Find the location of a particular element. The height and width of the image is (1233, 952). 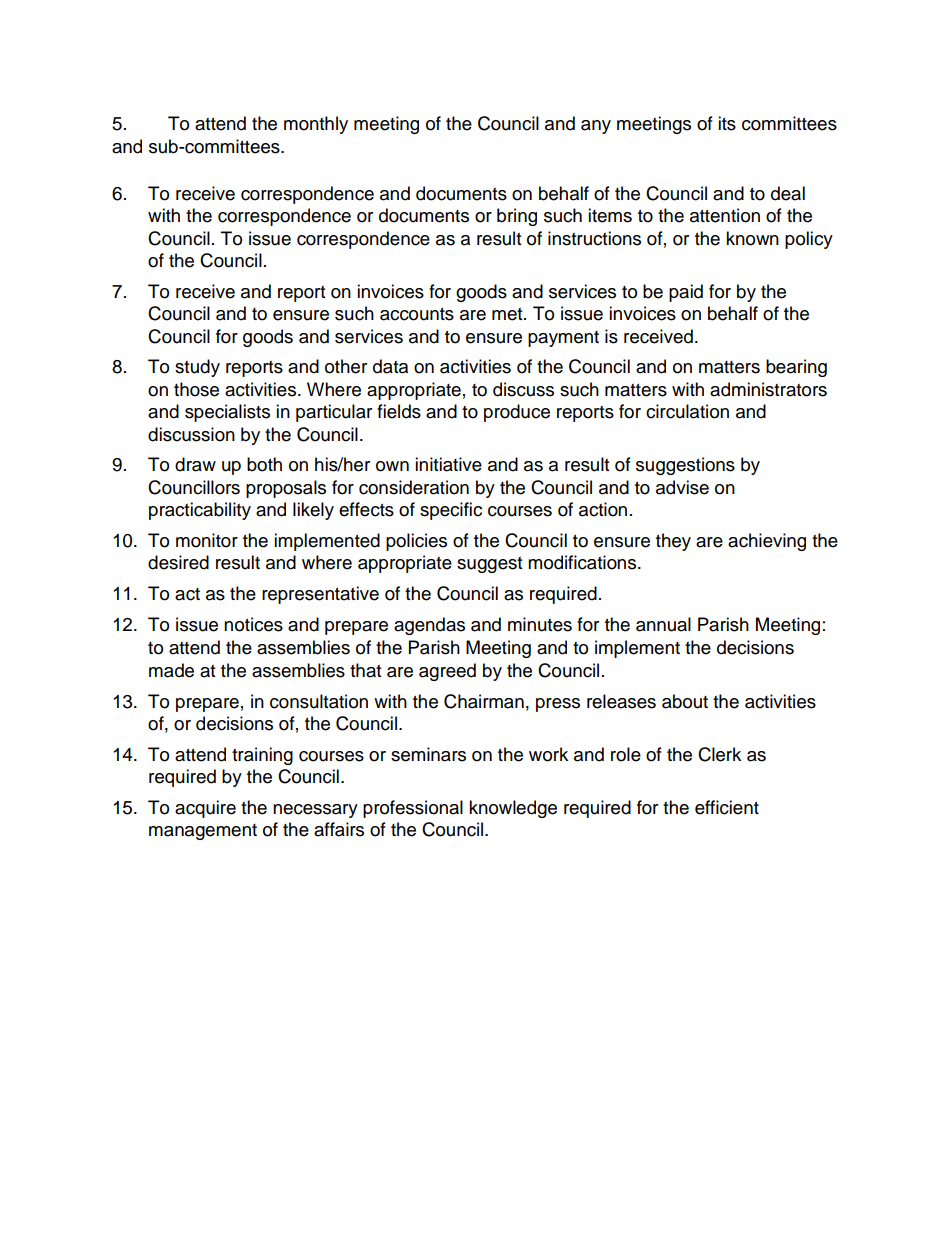

its is located at coordinates (727, 123).
